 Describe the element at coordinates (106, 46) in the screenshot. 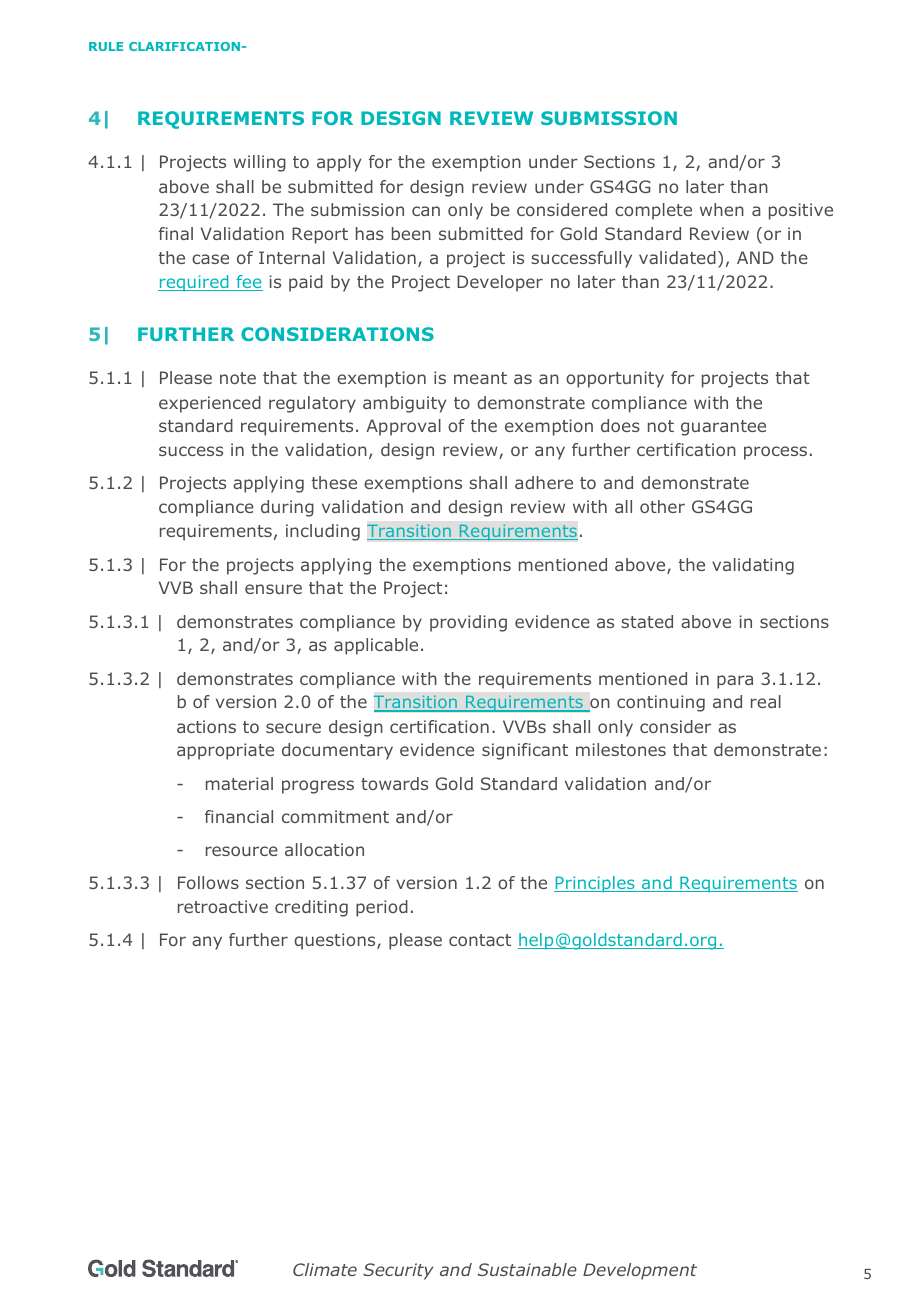

I see `RULE` at that location.
